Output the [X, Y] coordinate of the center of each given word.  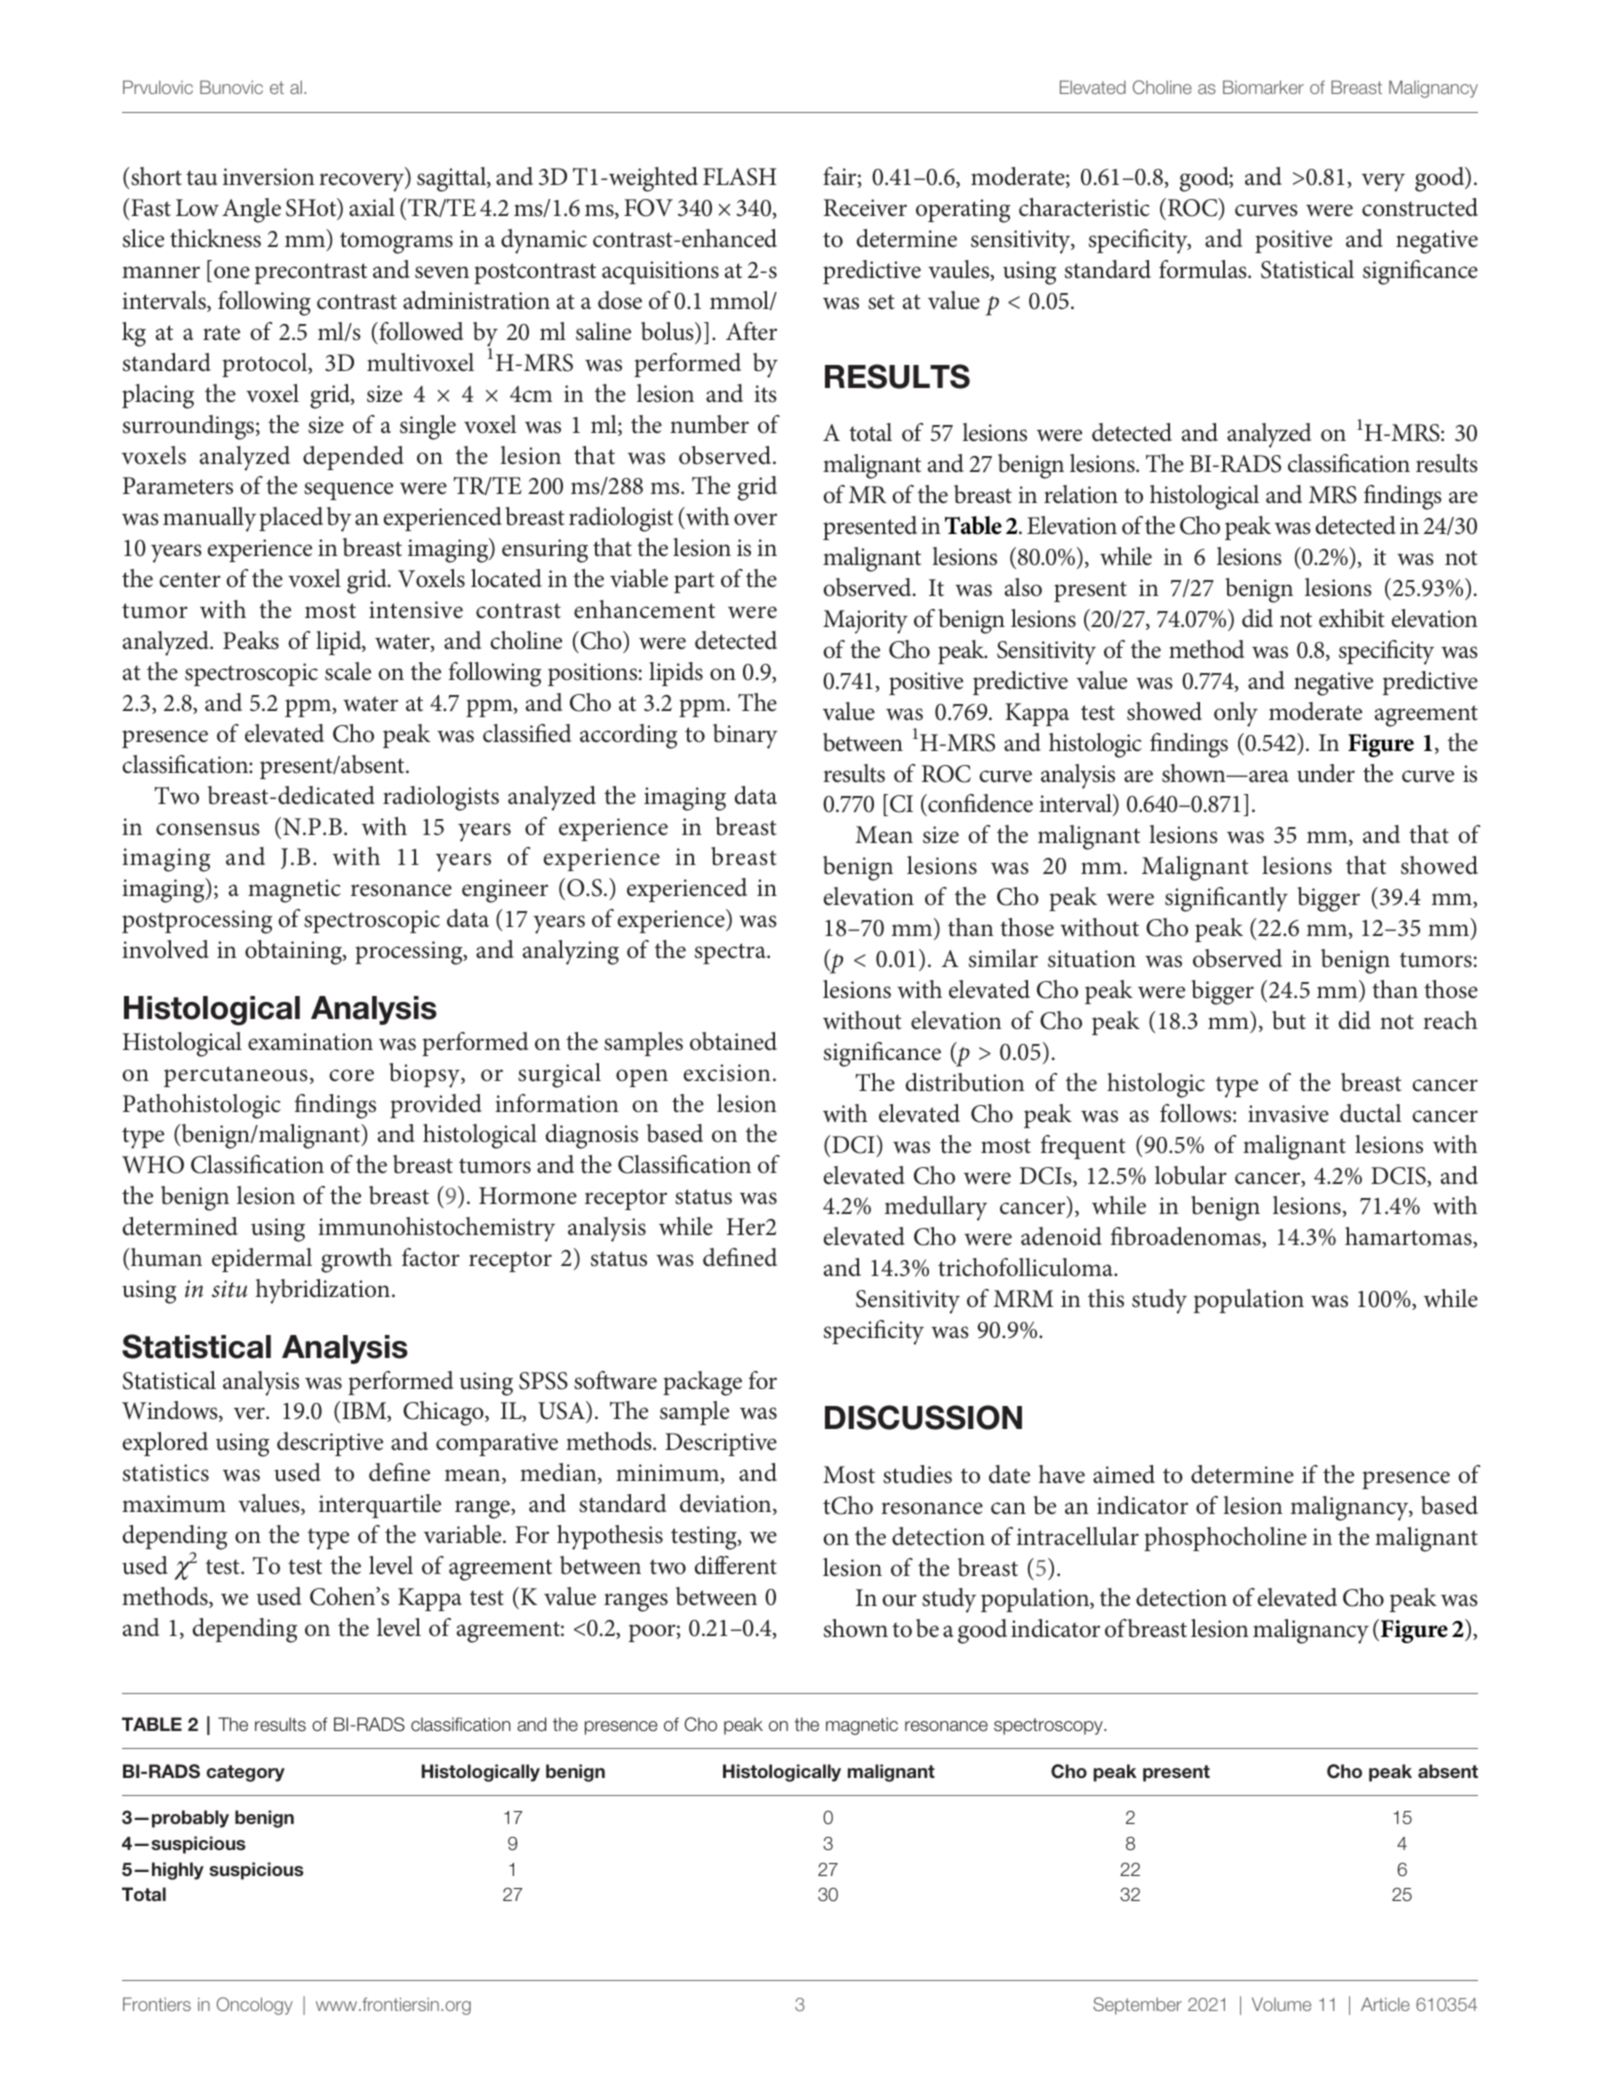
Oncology [254, 2006]
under [1326, 773]
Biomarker [1263, 87]
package [702, 1383]
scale [348, 671]
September [1137, 2006]
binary [745, 736]
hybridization [324, 1291]
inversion [269, 177]
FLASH [740, 177]
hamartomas [1409, 1237]
